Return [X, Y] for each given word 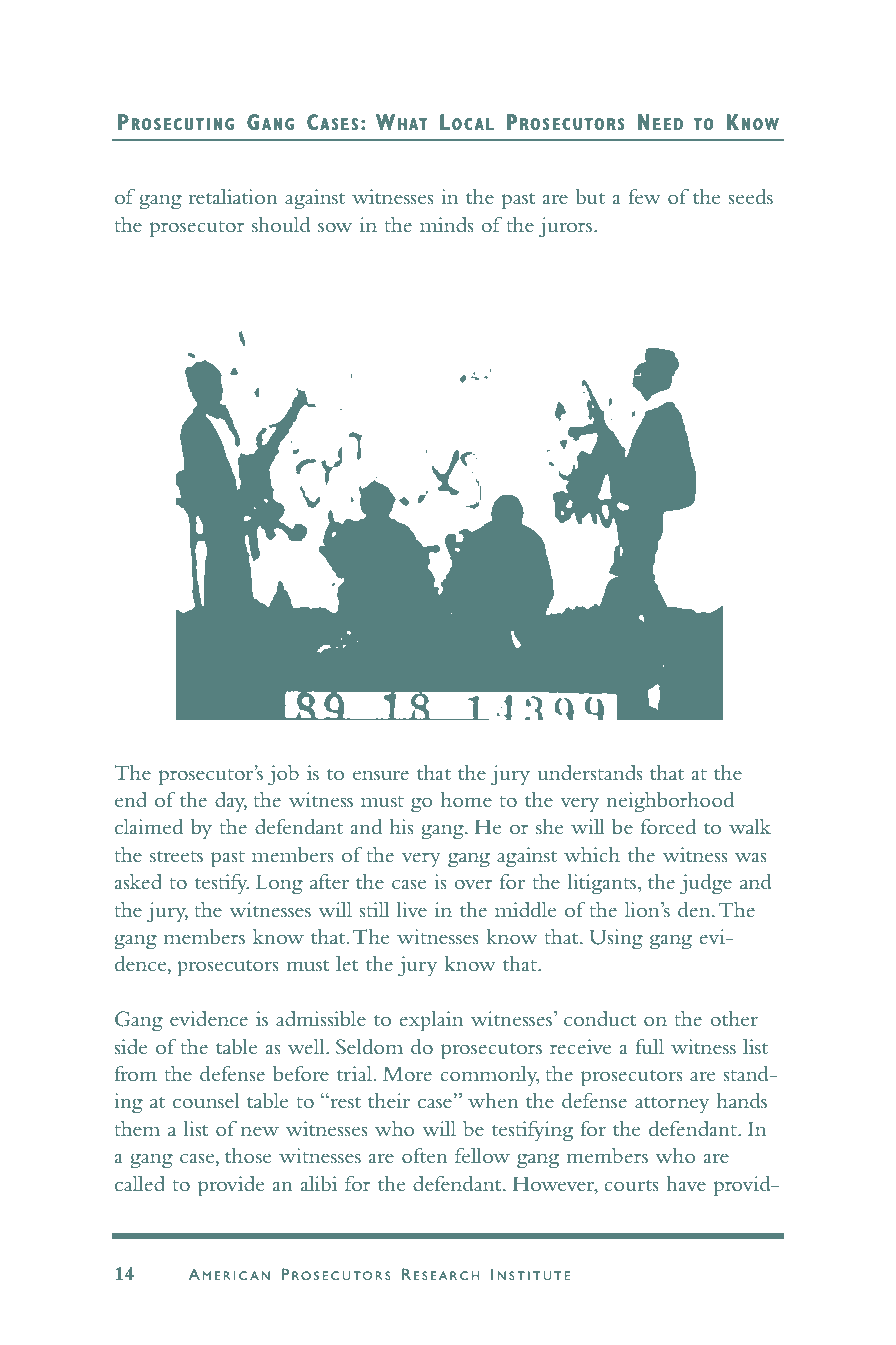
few [644, 196]
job [283, 775]
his [401, 826]
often [425, 1155]
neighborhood [670, 802]
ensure [381, 775]
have [686, 1183]
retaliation [233, 196]
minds [446, 224]
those [248, 1156]
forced [668, 826]
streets [176, 857]
